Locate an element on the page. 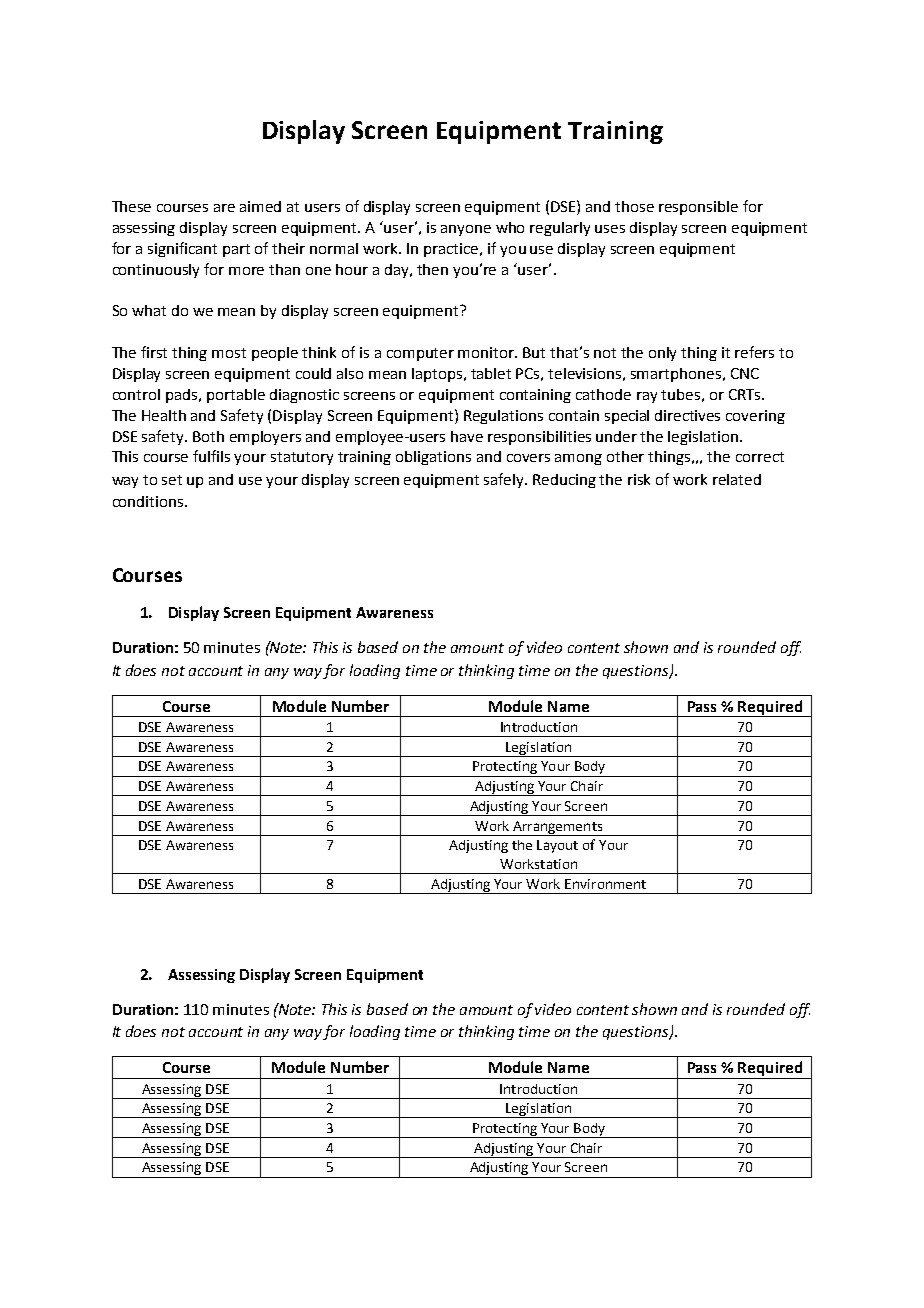 This image has width=924, height=1308. significant is located at coordinates (182, 249).
